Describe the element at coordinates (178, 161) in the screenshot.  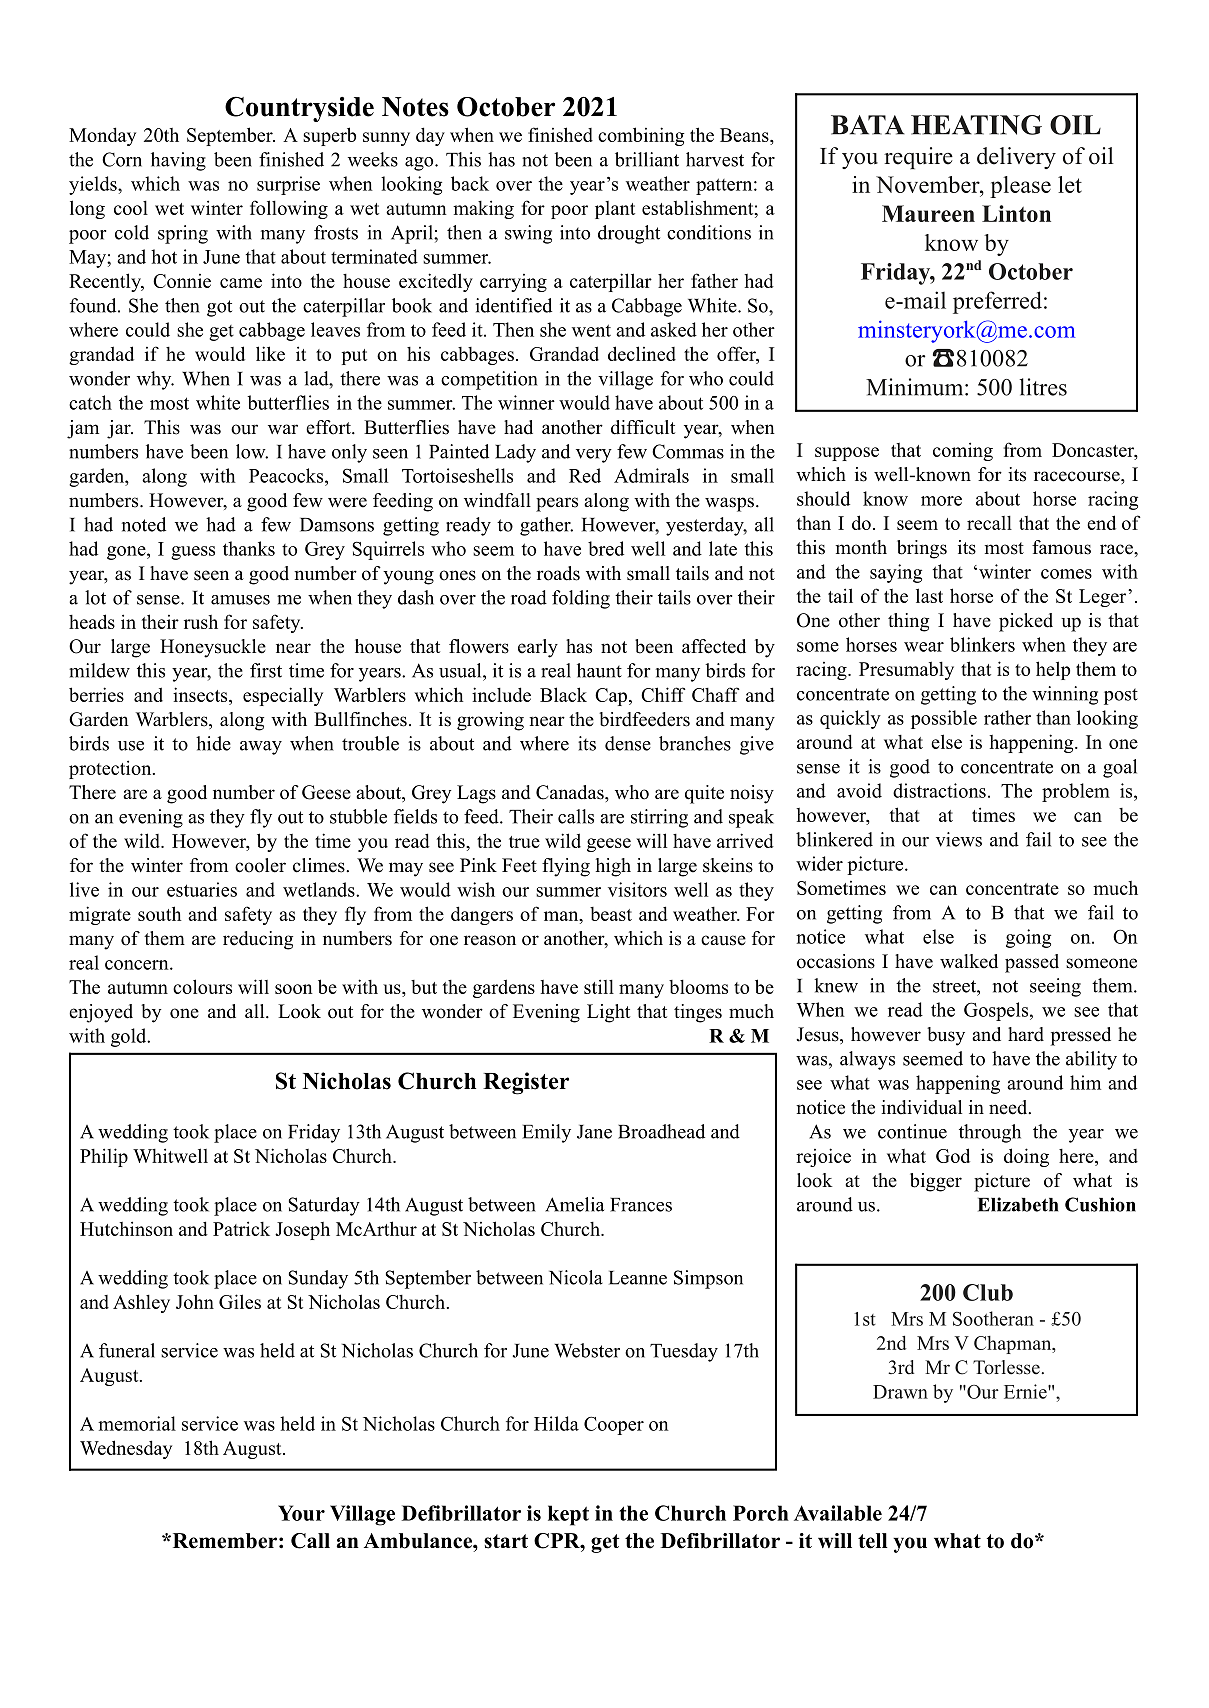
I see `having` at that location.
